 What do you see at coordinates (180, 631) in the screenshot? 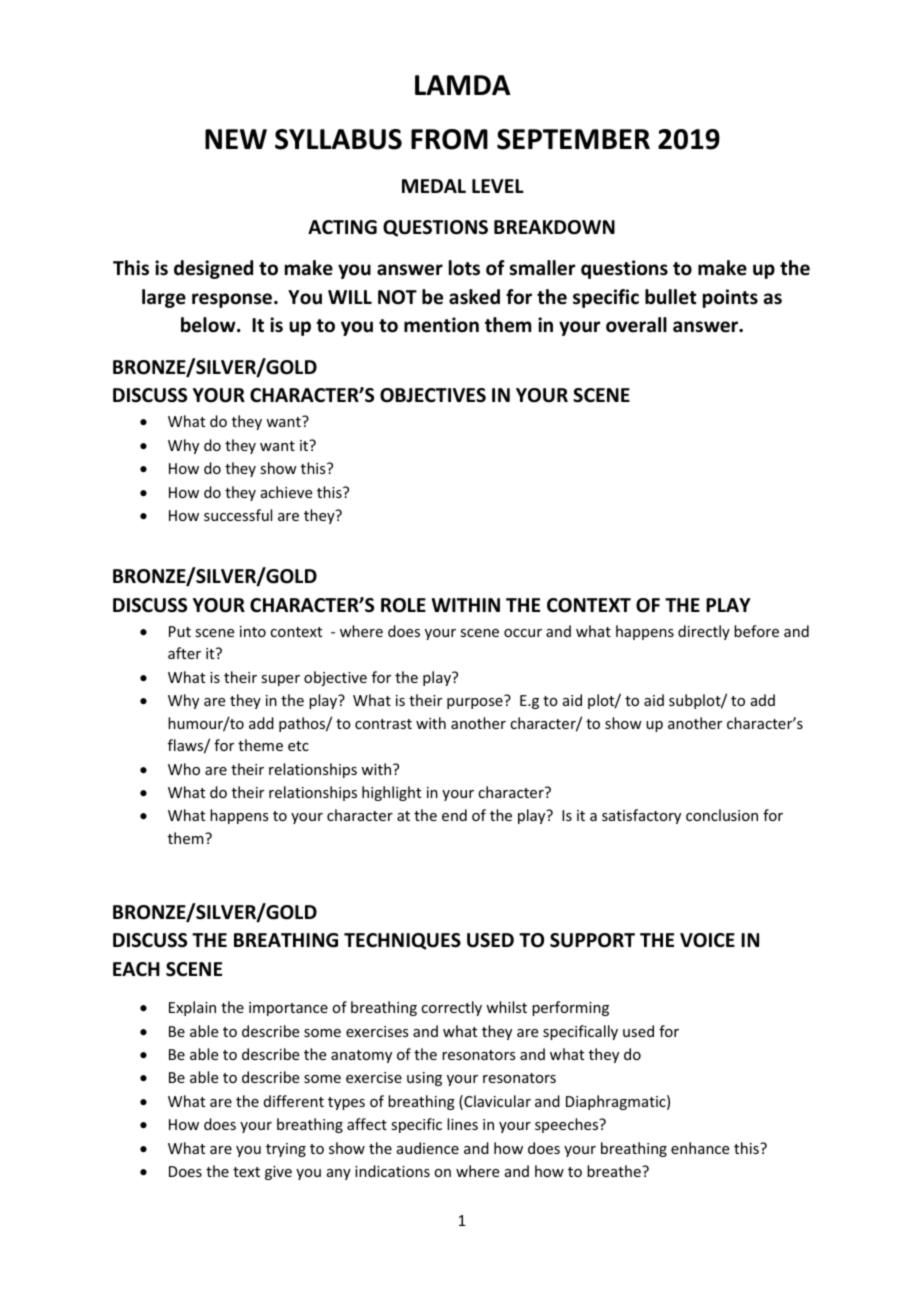
I see `Put` at bounding box center [180, 631].
